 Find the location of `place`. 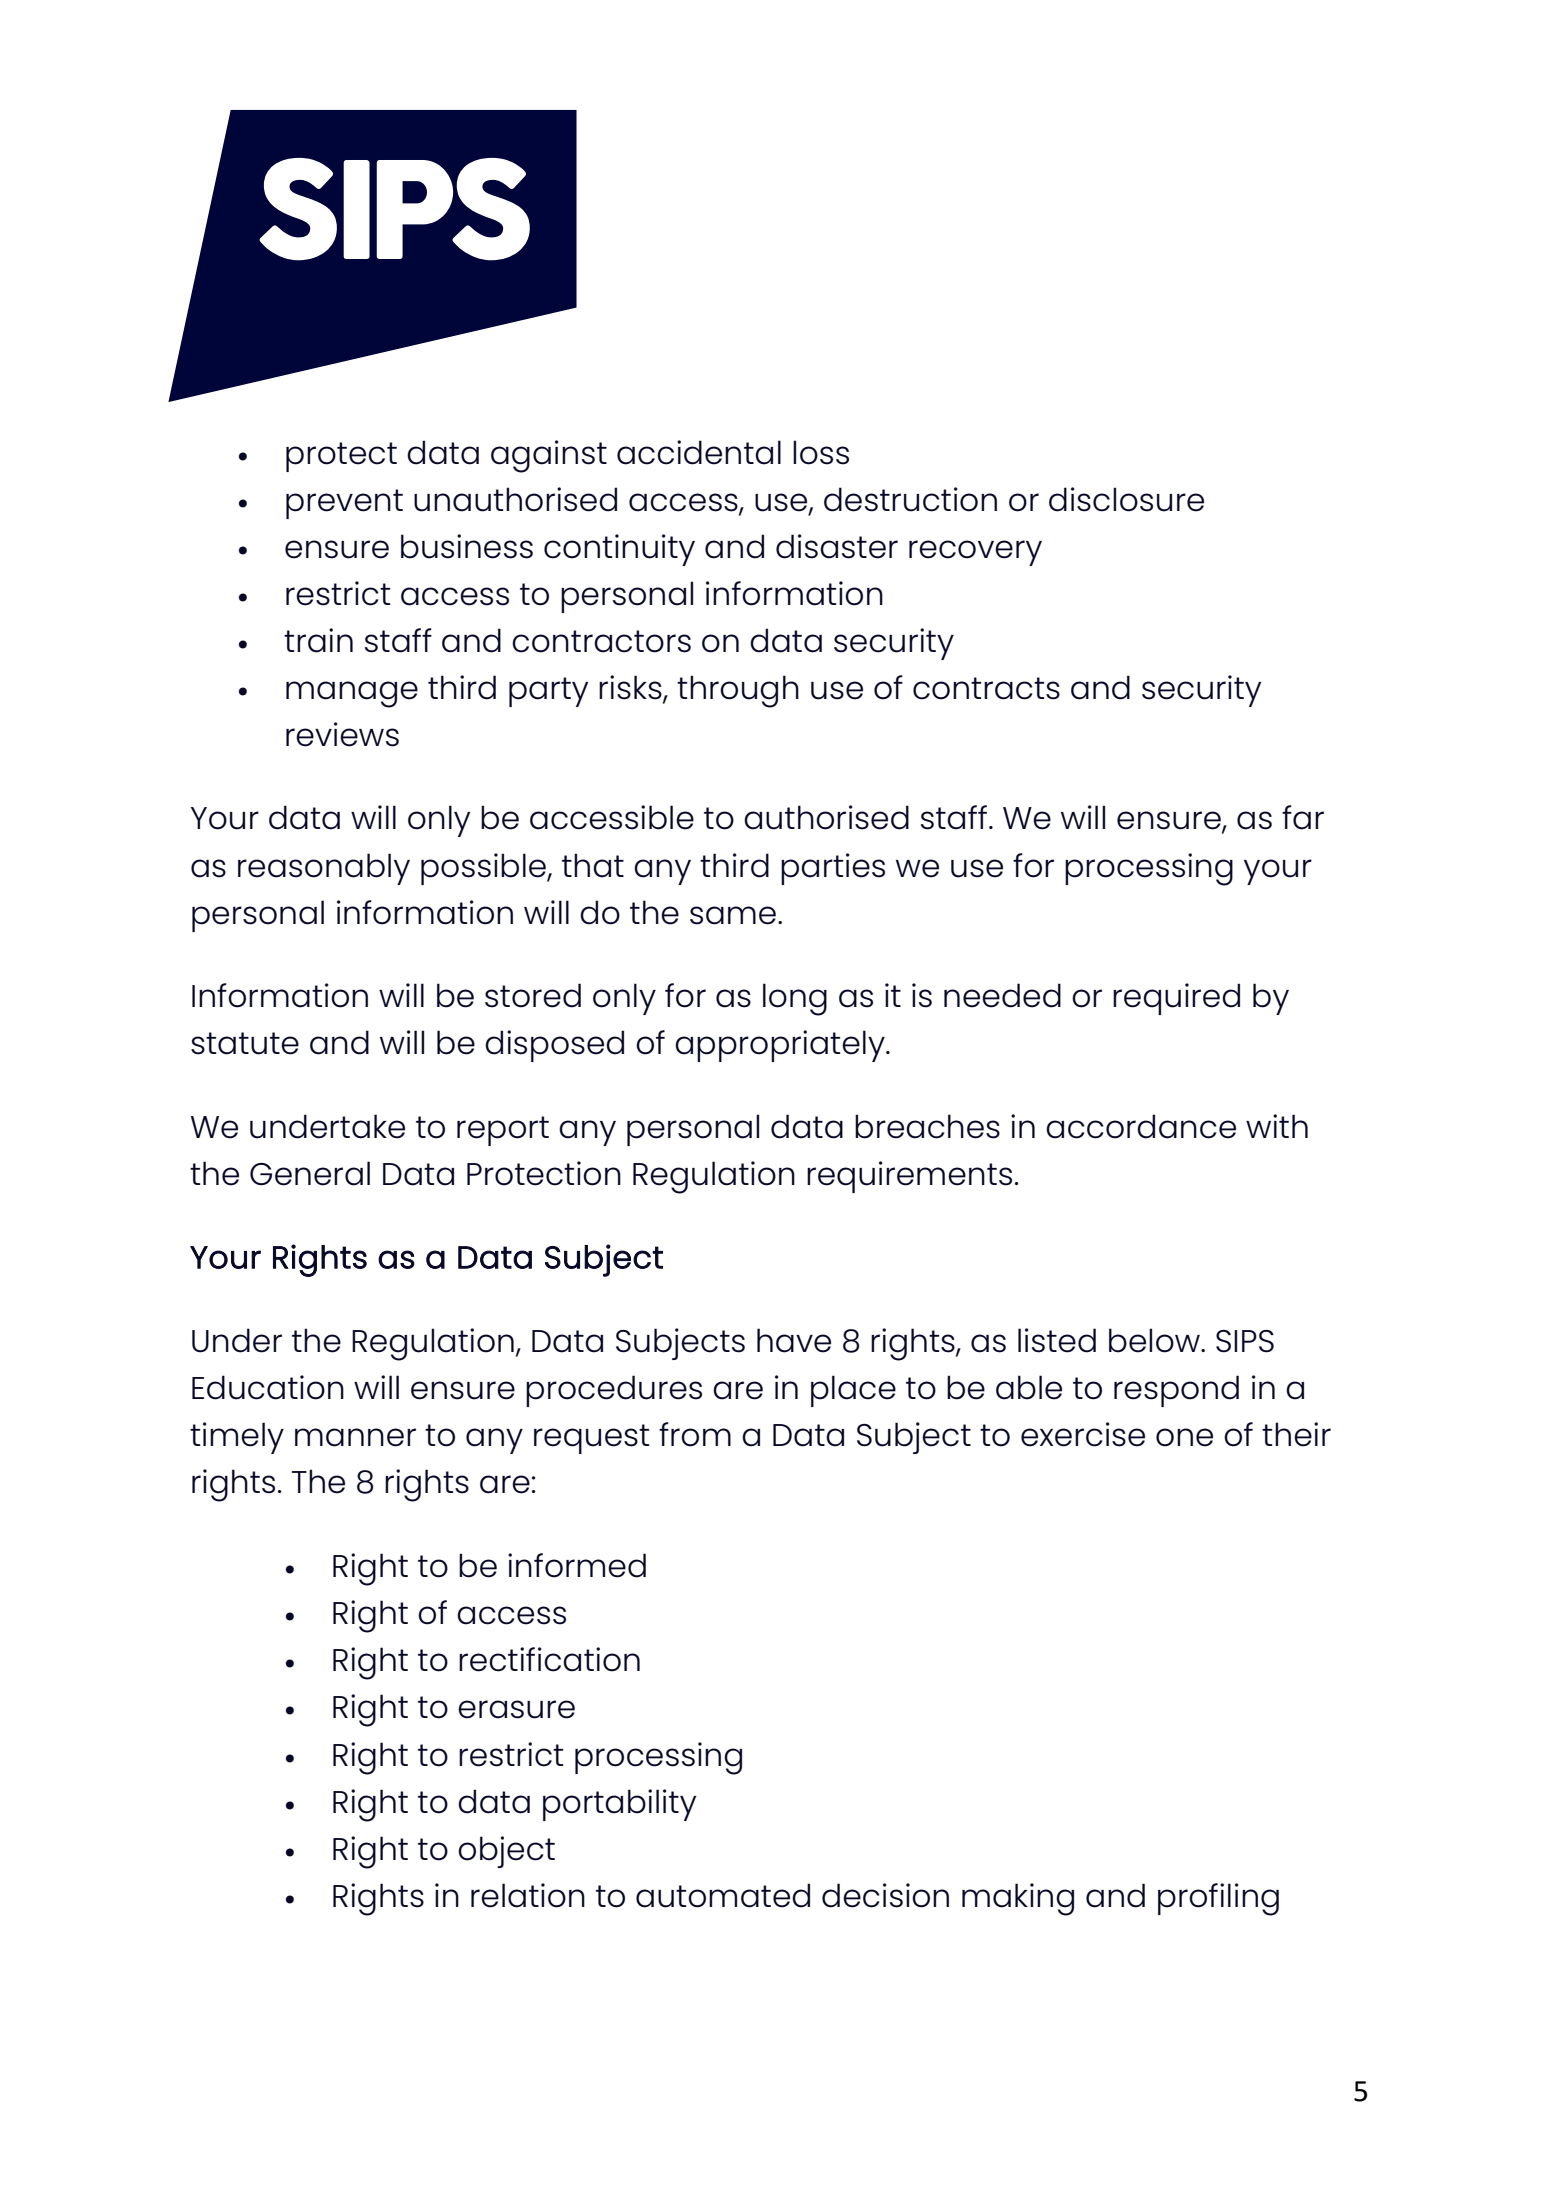

place is located at coordinates (853, 1391).
